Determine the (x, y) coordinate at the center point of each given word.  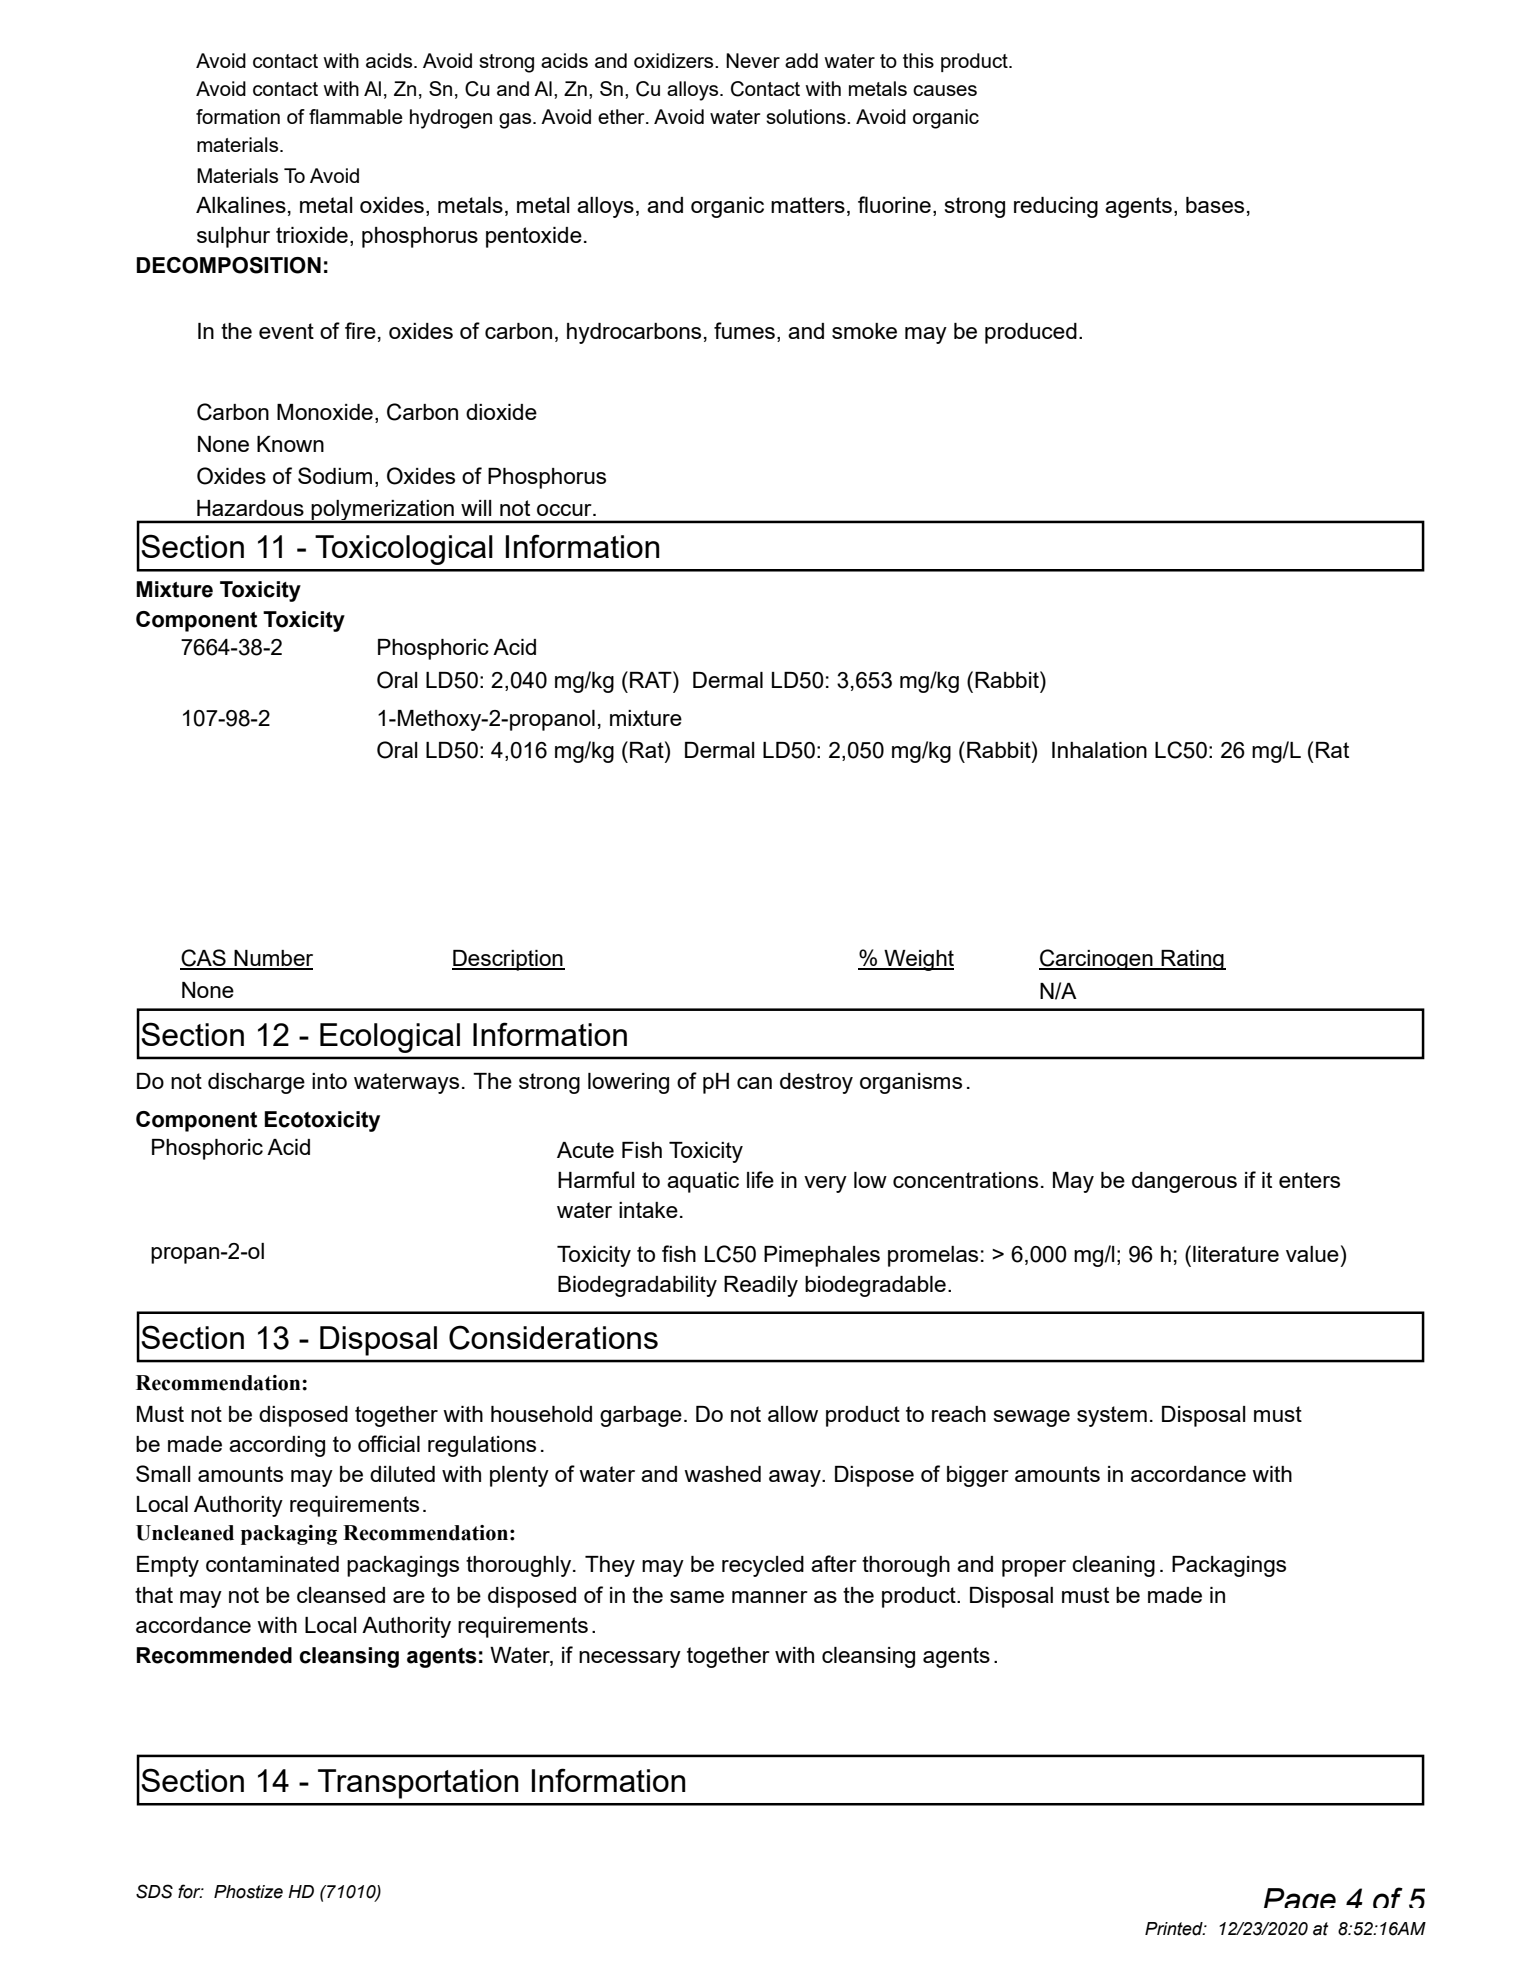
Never (753, 60)
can (754, 1083)
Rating (1192, 960)
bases (1215, 205)
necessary (630, 1659)
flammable (356, 116)
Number (272, 959)
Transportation (418, 1784)
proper (1034, 1568)
